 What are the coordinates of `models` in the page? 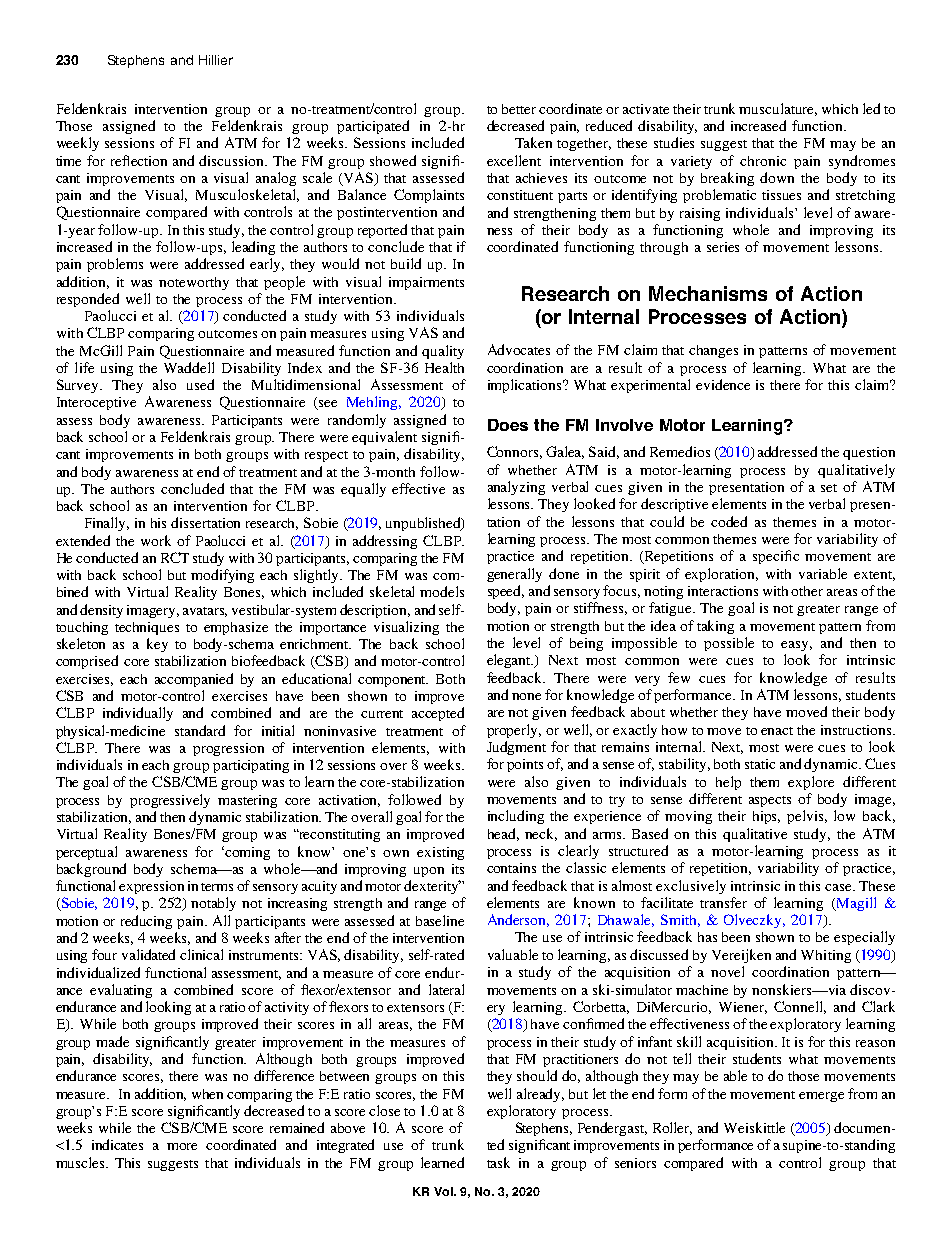 It's located at (442, 591).
